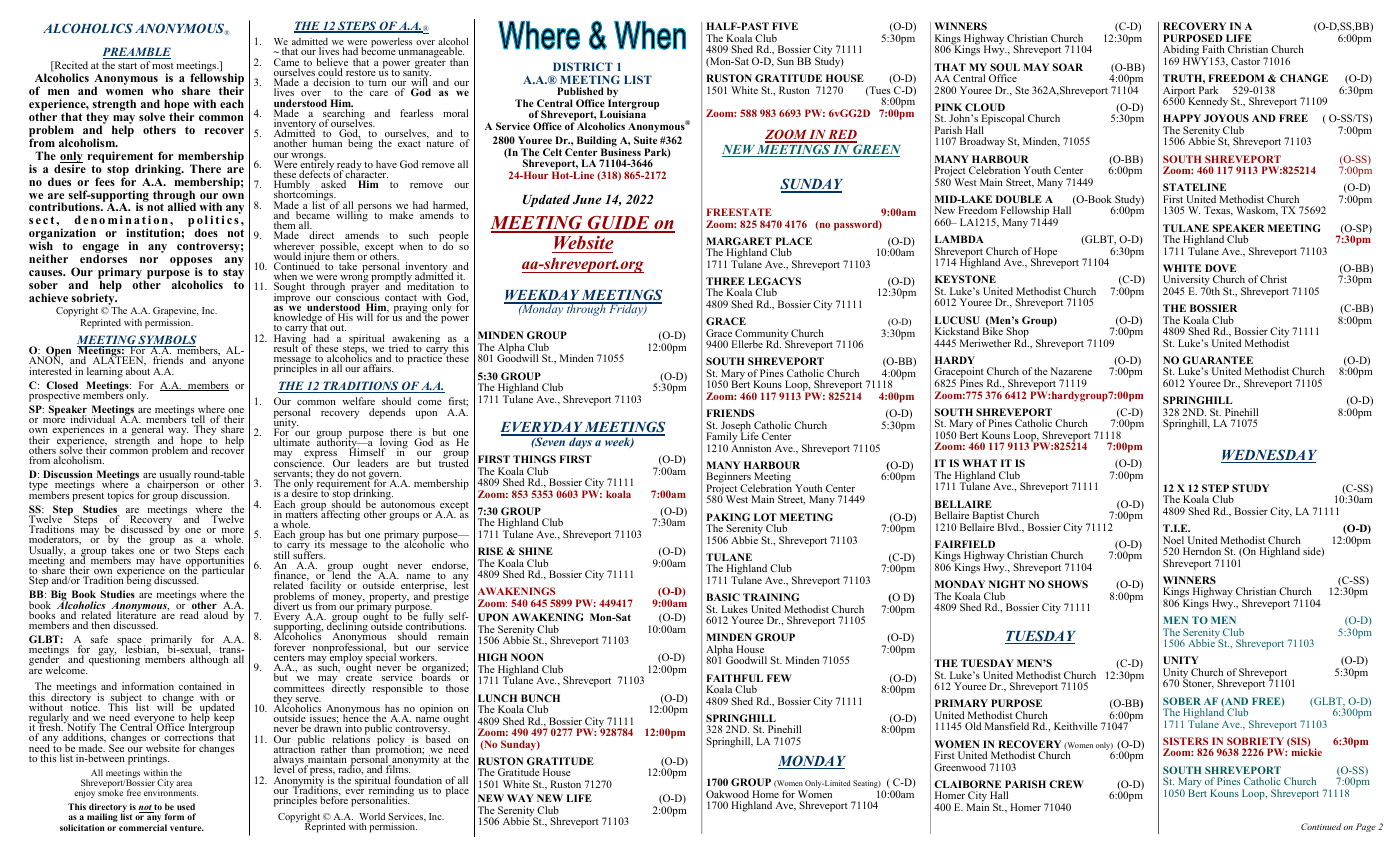 This screenshot has width=1400, height=850. I want to click on Abiding, so click(1182, 52).
